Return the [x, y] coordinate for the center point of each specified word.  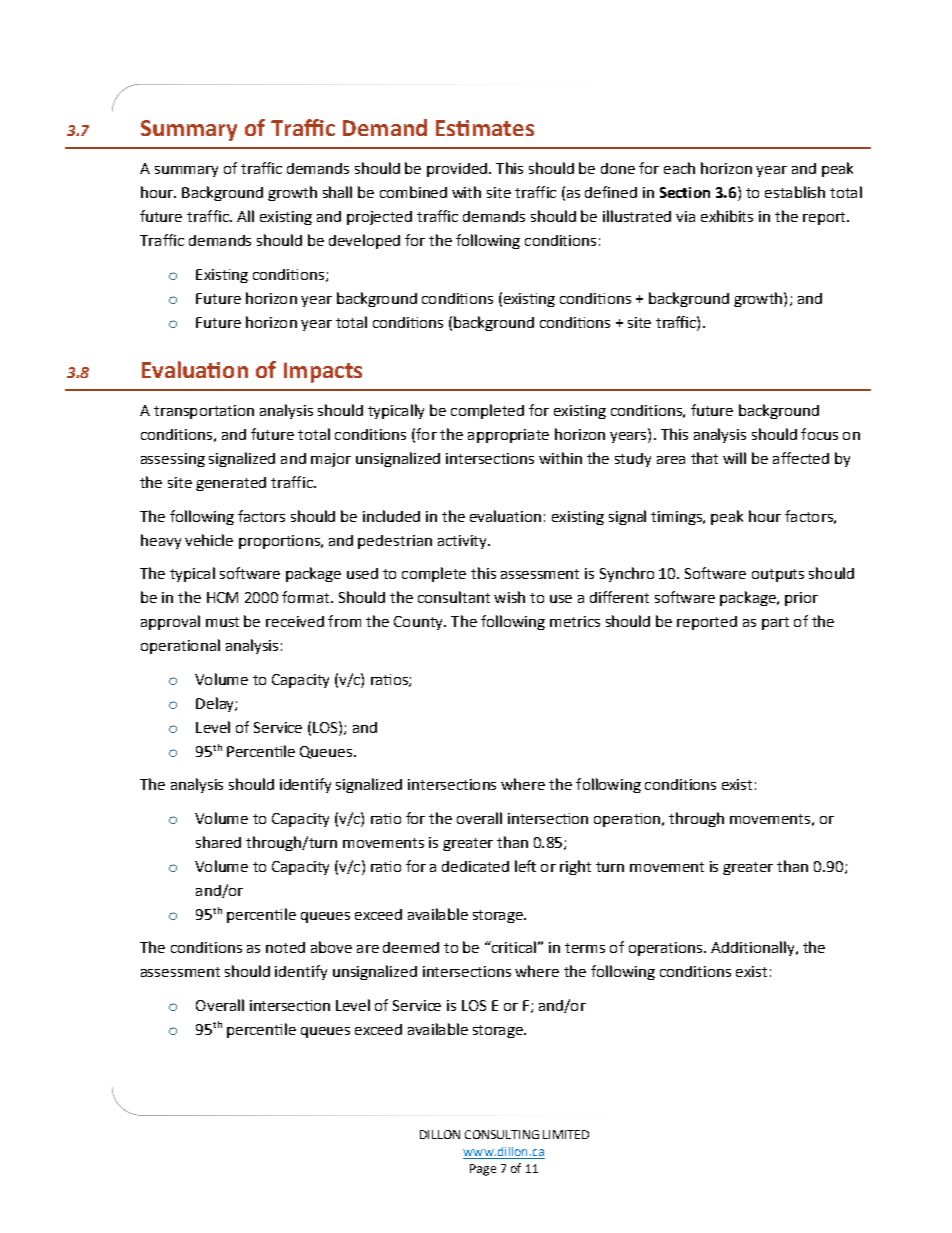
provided [457, 170]
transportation [204, 412]
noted [285, 947]
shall [337, 192]
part [775, 623]
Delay [216, 704]
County [419, 623]
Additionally [754, 948]
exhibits [727, 216]
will [734, 458]
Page [483, 1170]
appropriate [508, 436]
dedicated [475, 866]
